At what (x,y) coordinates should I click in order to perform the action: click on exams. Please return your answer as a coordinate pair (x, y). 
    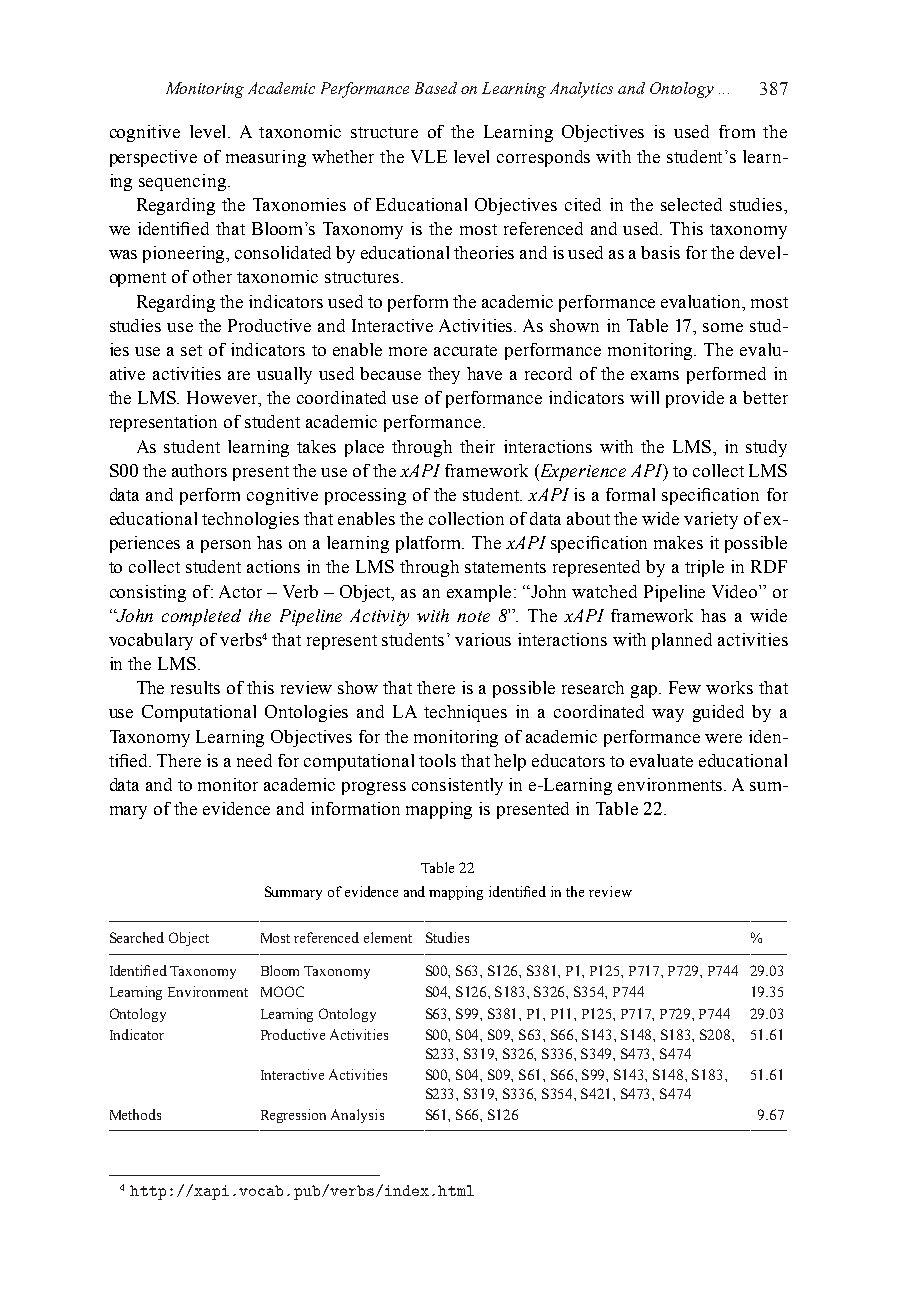
    Looking at the image, I should click on (655, 375).
